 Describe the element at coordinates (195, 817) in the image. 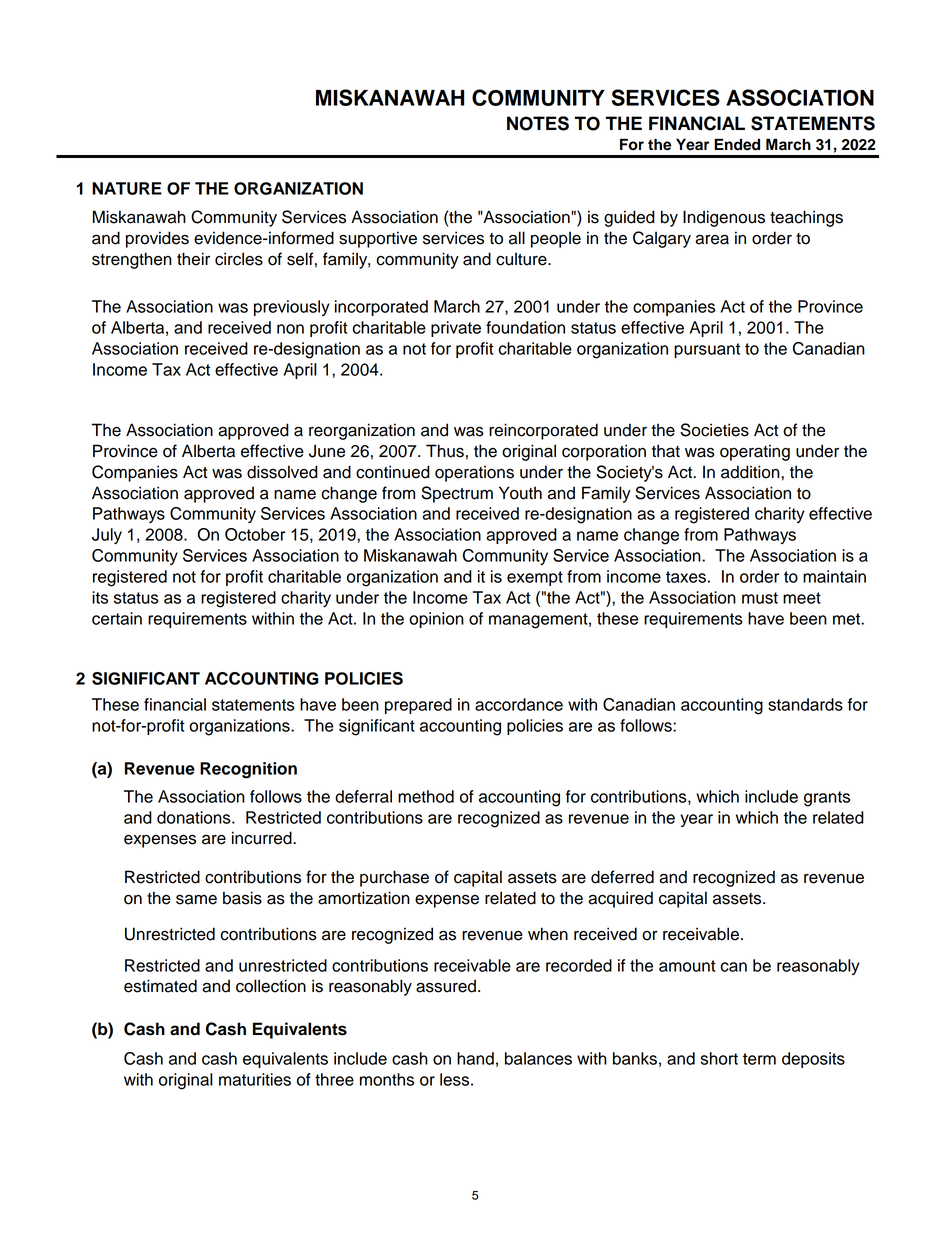

I see `donations` at that location.
